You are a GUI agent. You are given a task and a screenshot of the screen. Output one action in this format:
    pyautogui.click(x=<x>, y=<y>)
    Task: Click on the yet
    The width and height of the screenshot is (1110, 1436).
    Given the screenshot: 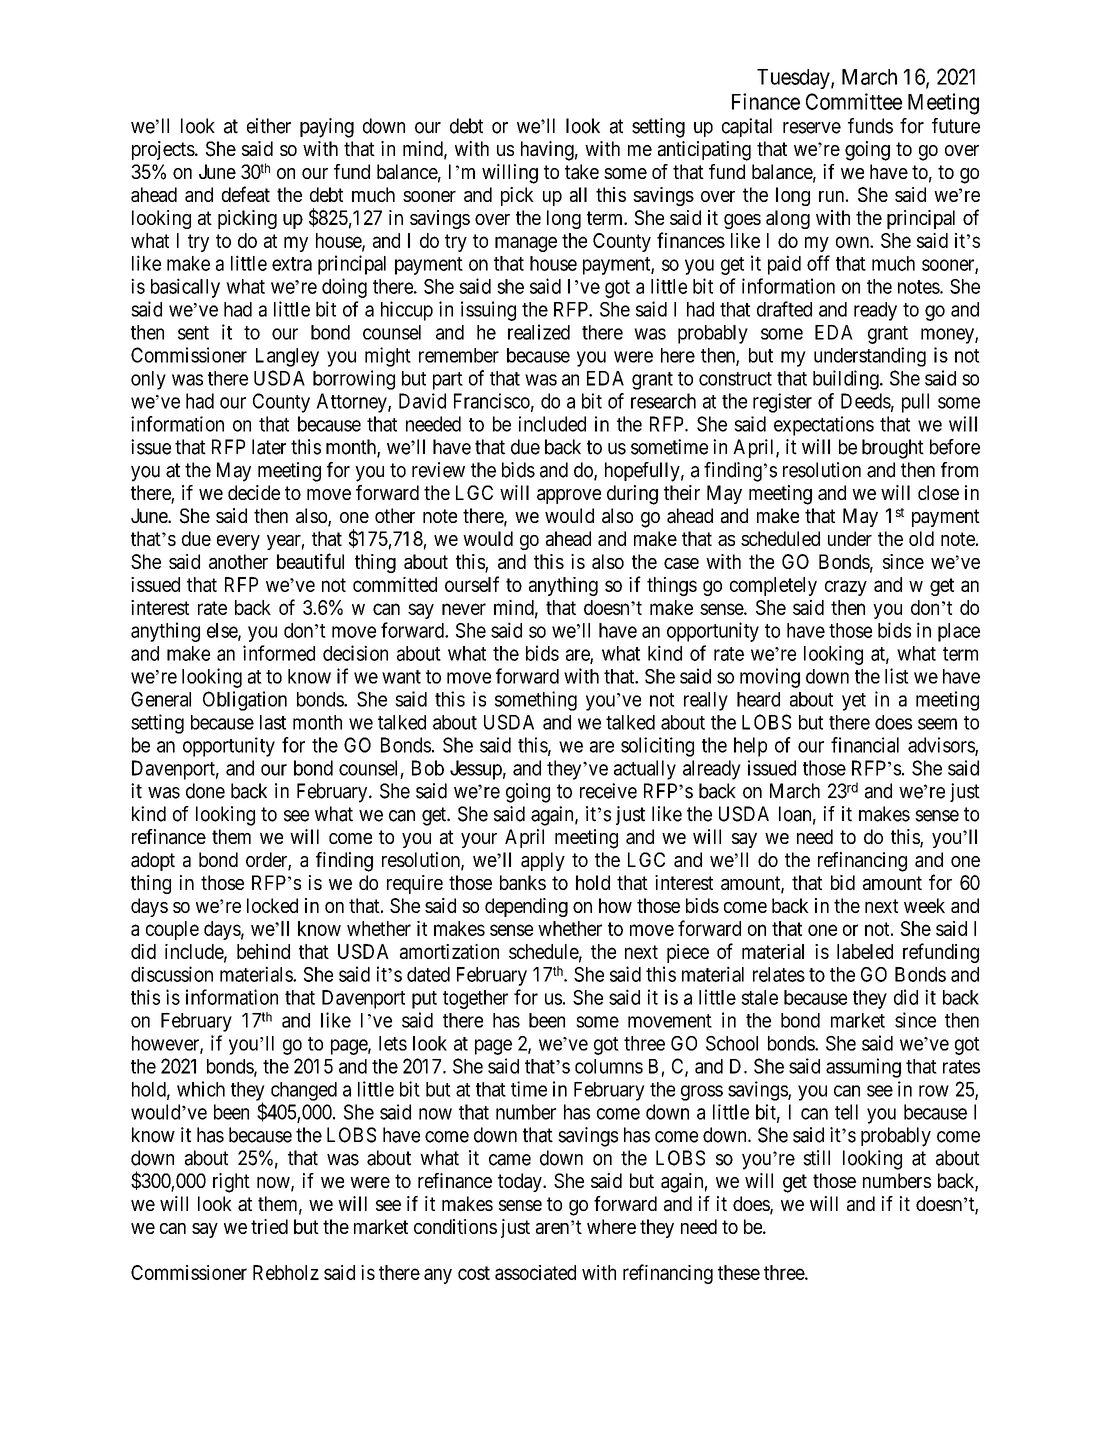 What is the action you would take?
    pyautogui.click(x=854, y=702)
